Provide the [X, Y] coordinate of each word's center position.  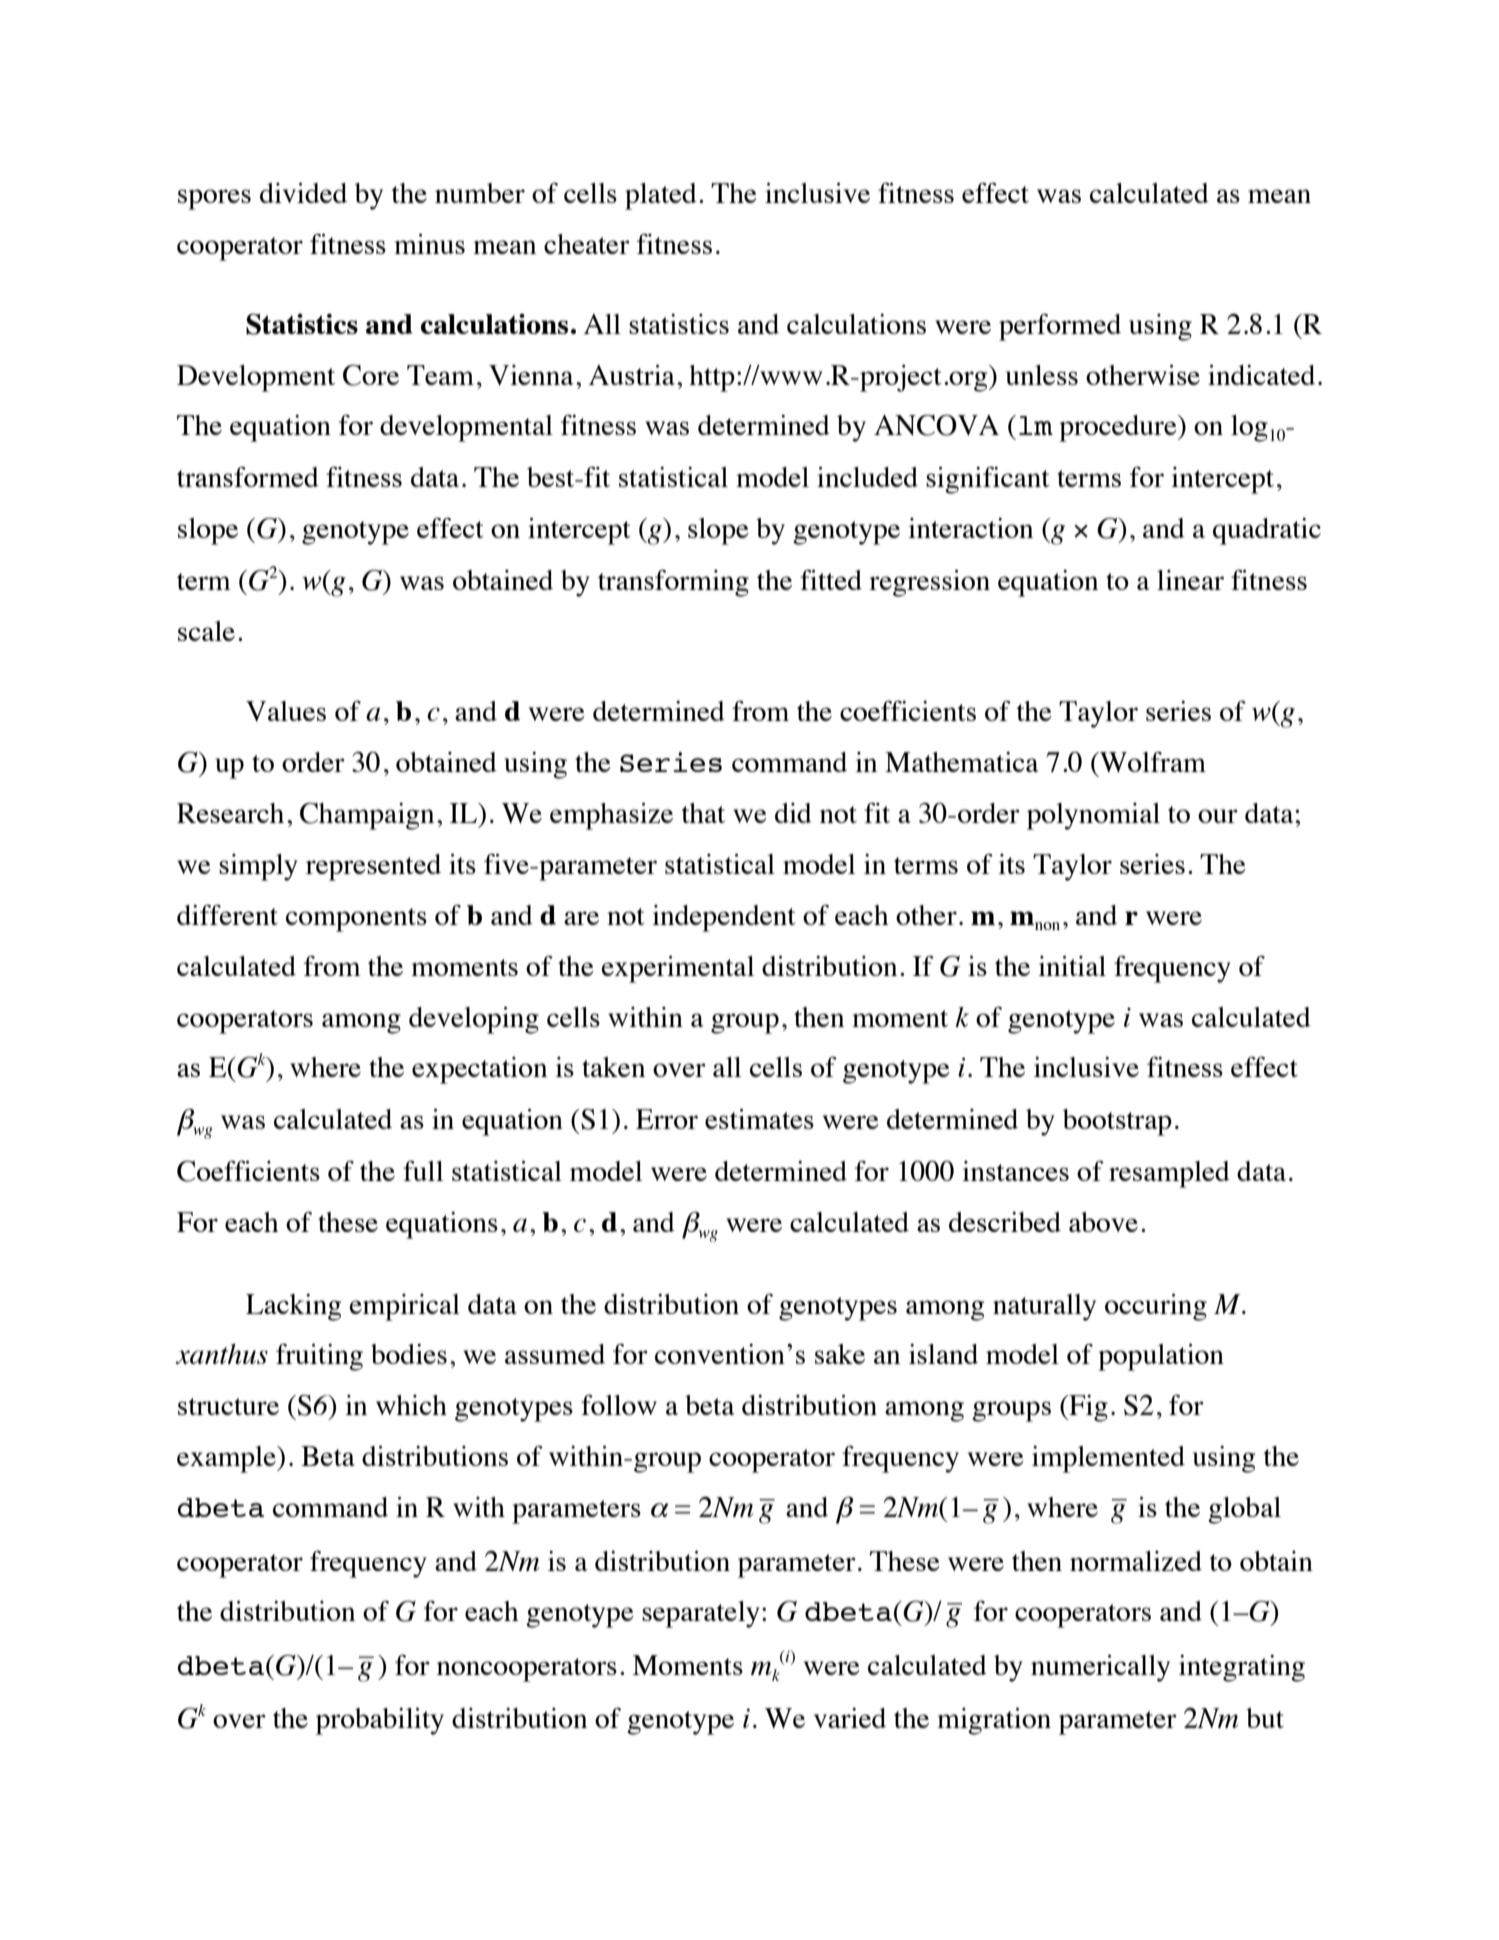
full [423, 1171]
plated [661, 196]
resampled [1169, 1174]
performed [1060, 327]
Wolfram [1152, 762]
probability [380, 1721]
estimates [759, 1119]
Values [286, 711]
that [703, 813]
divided [303, 193]
